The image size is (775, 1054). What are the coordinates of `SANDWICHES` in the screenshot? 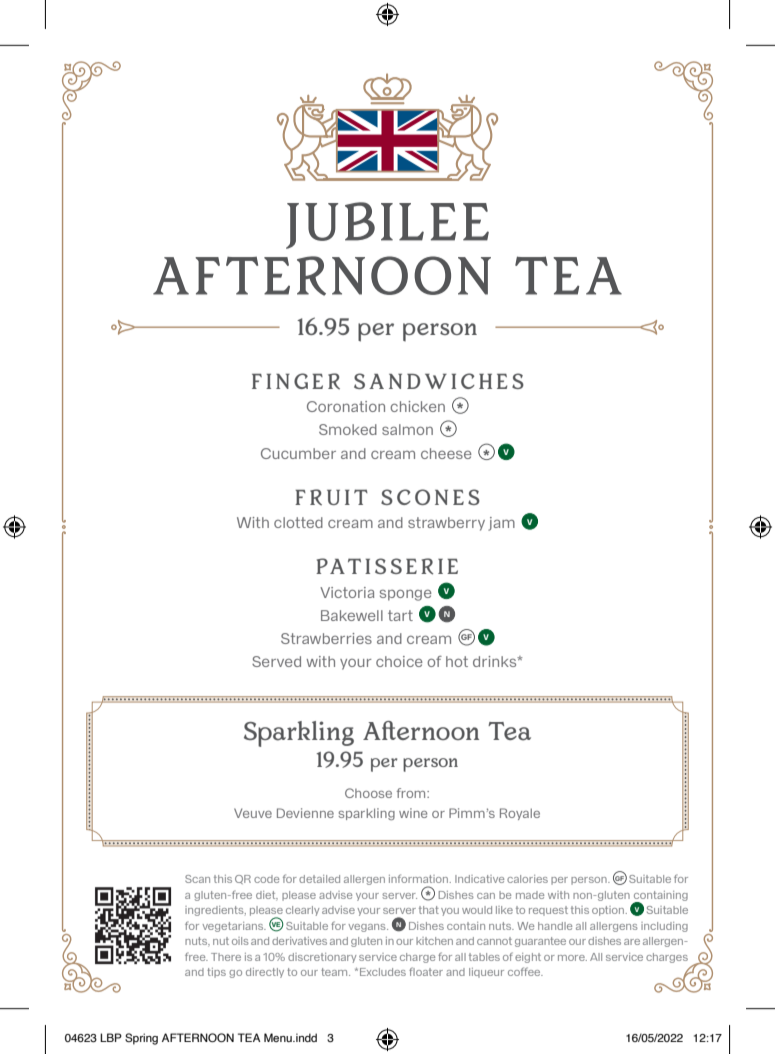 It's located at (439, 381).
